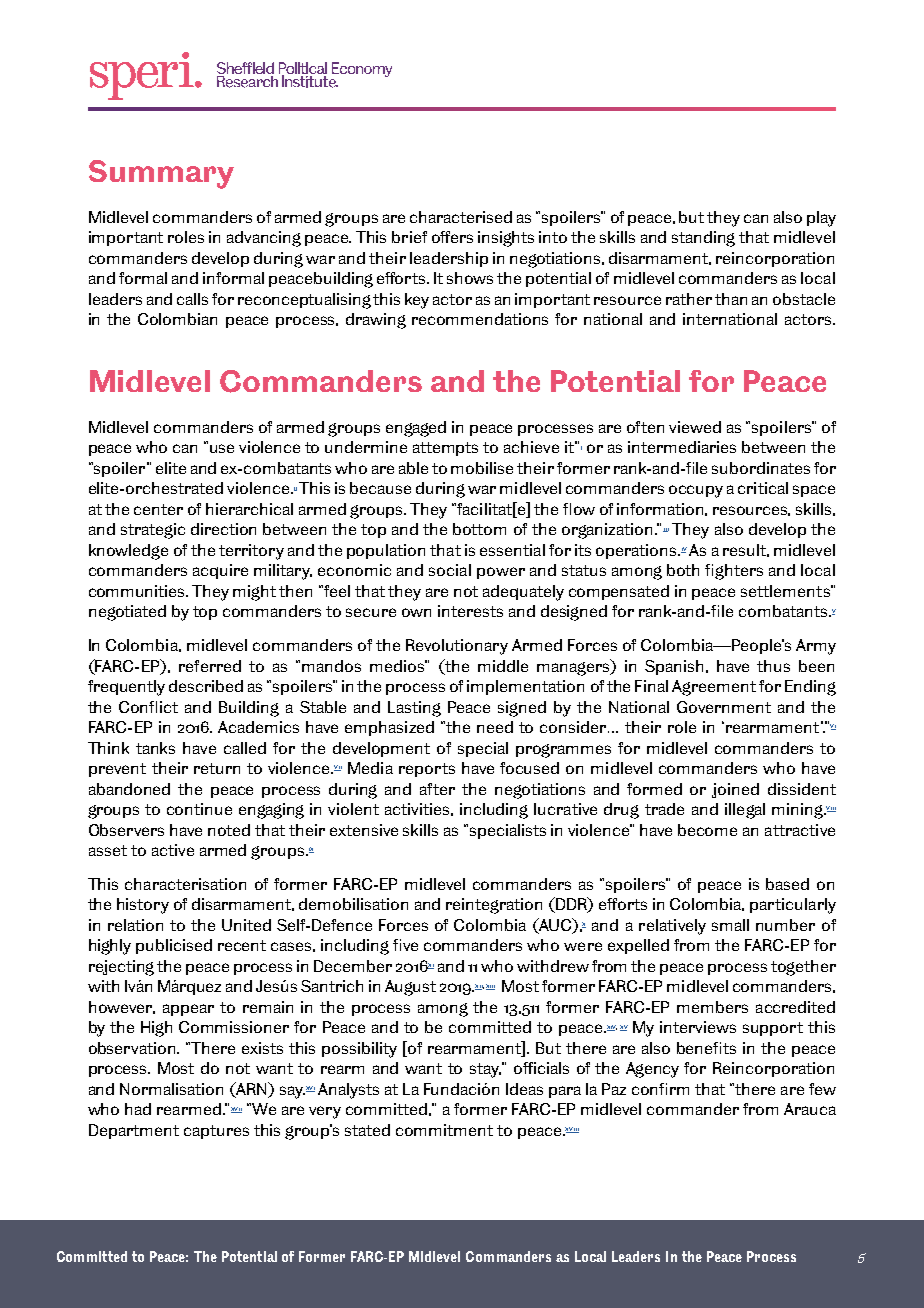 Image resolution: width=924 pixels, height=1308 pixels. I want to click on bottom, so click(479, 529).
